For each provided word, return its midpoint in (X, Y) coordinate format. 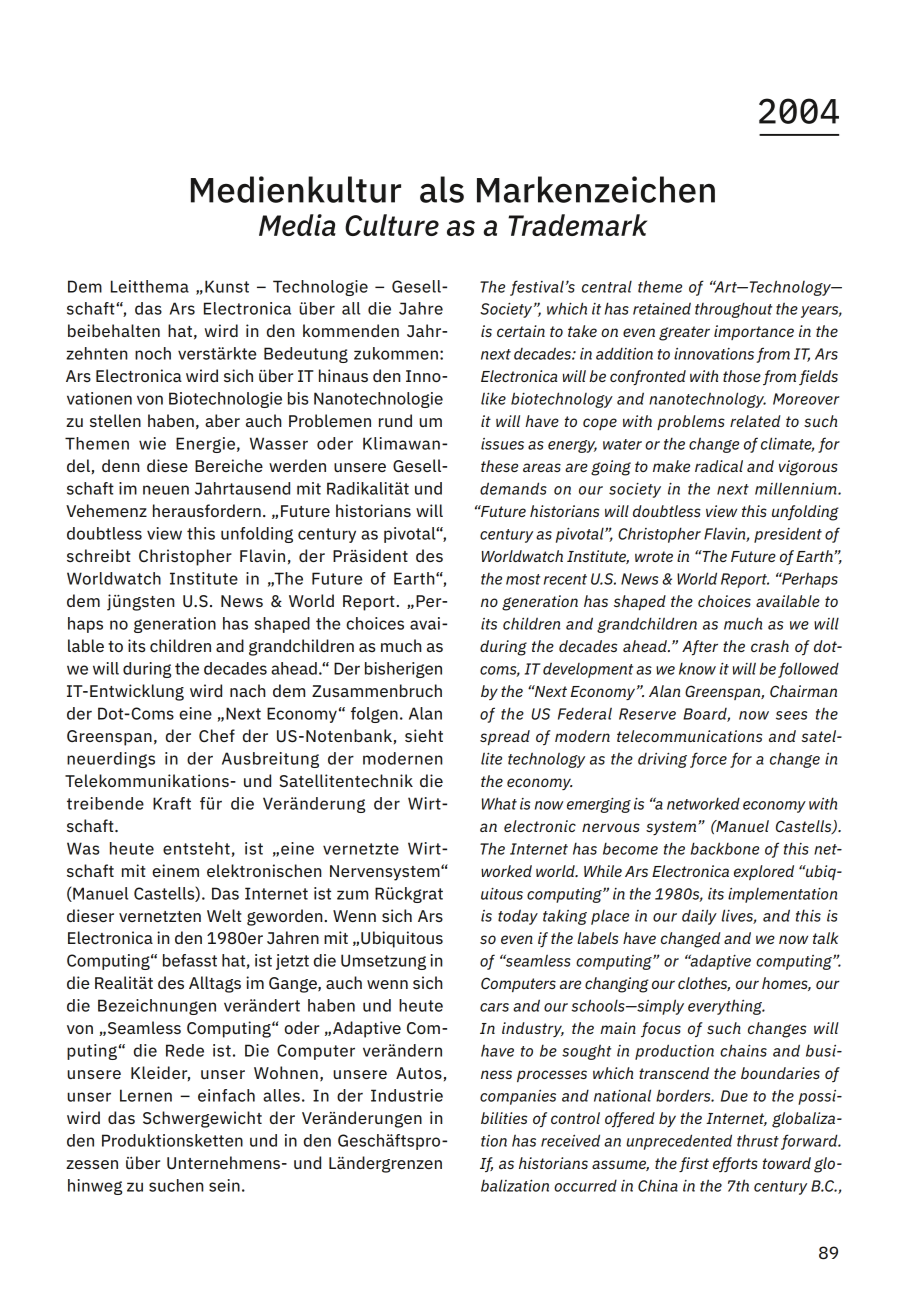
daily (699, 917)
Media (297, 225)
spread (505, 737)
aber (222, 420)
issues (502, 444)
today (518, 917)
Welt (224, 915)
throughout (733, 310)
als (442, 189)
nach (248, 690)
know (697, 668)
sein (224, 1185)
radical (719, 466)
